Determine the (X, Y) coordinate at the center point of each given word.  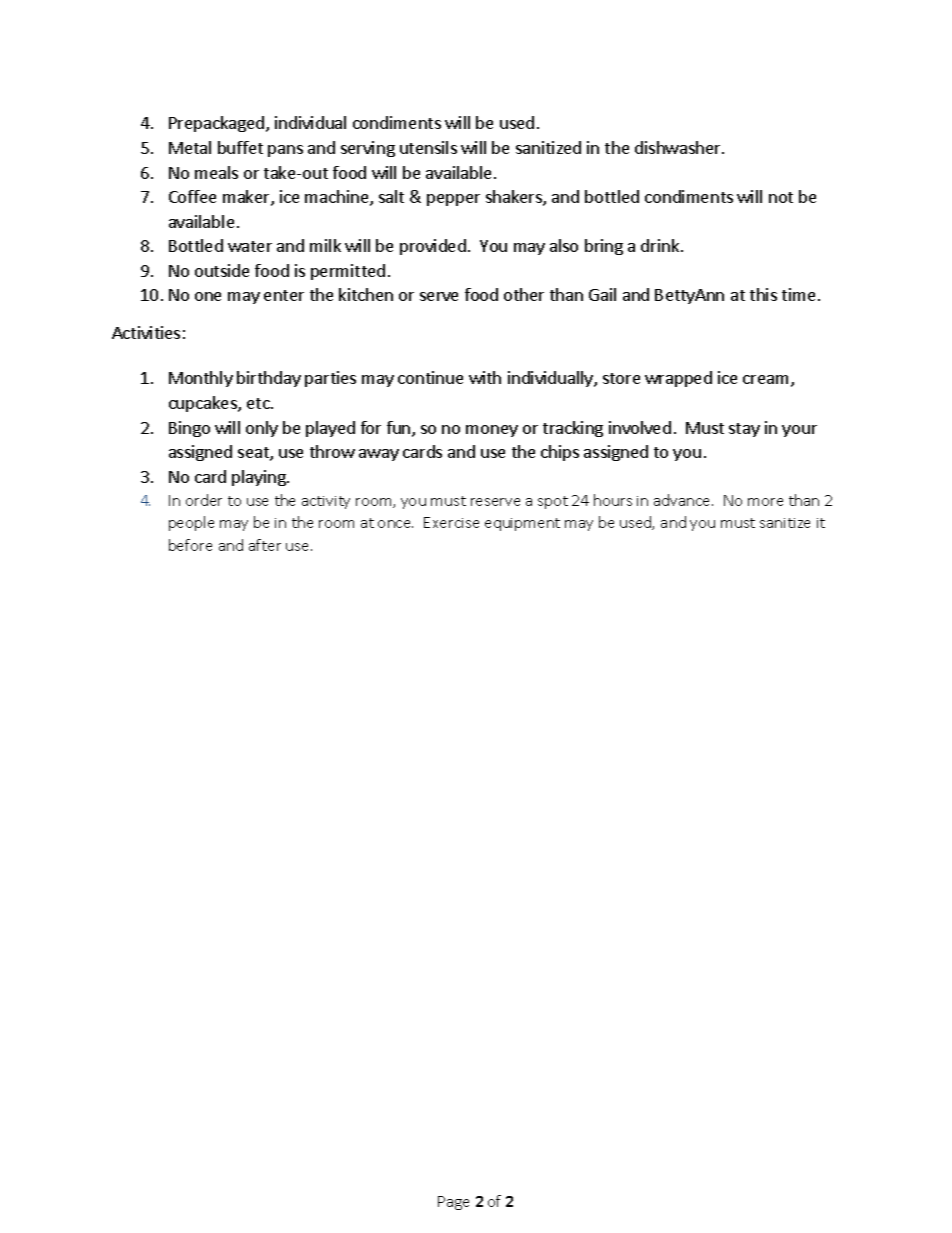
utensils (428, 147)
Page (453, 1203)
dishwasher (679, 147)
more (765, 502)
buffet (240, 147)
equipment (522, 524)
